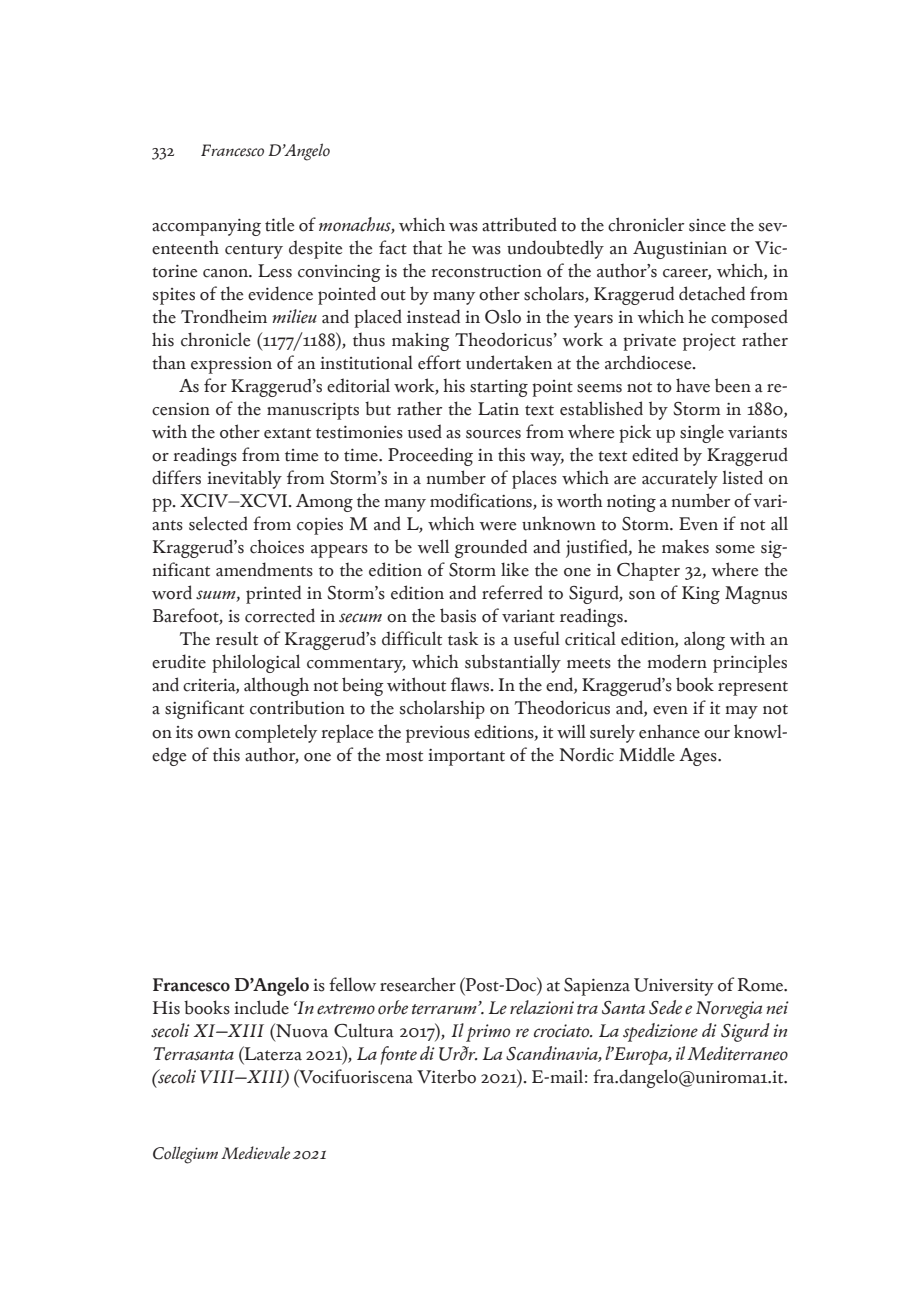 The height and width of the document is (1305, 924). What do you see at coordinates (275, 271) in the document?
I see `Less` at bounding box center [275, 271].
